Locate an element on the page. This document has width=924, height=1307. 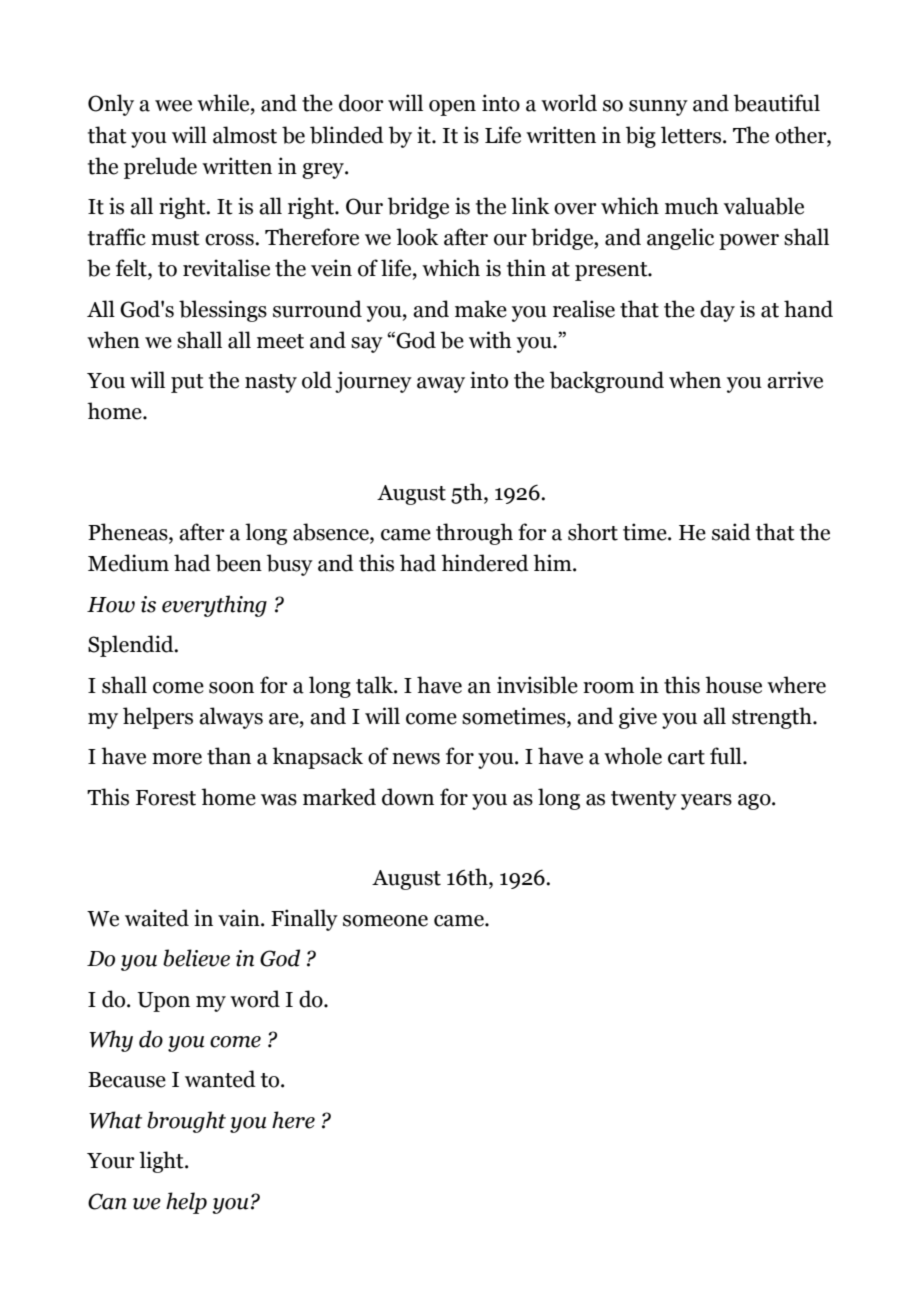
years is located at coordinates (706, 802).
